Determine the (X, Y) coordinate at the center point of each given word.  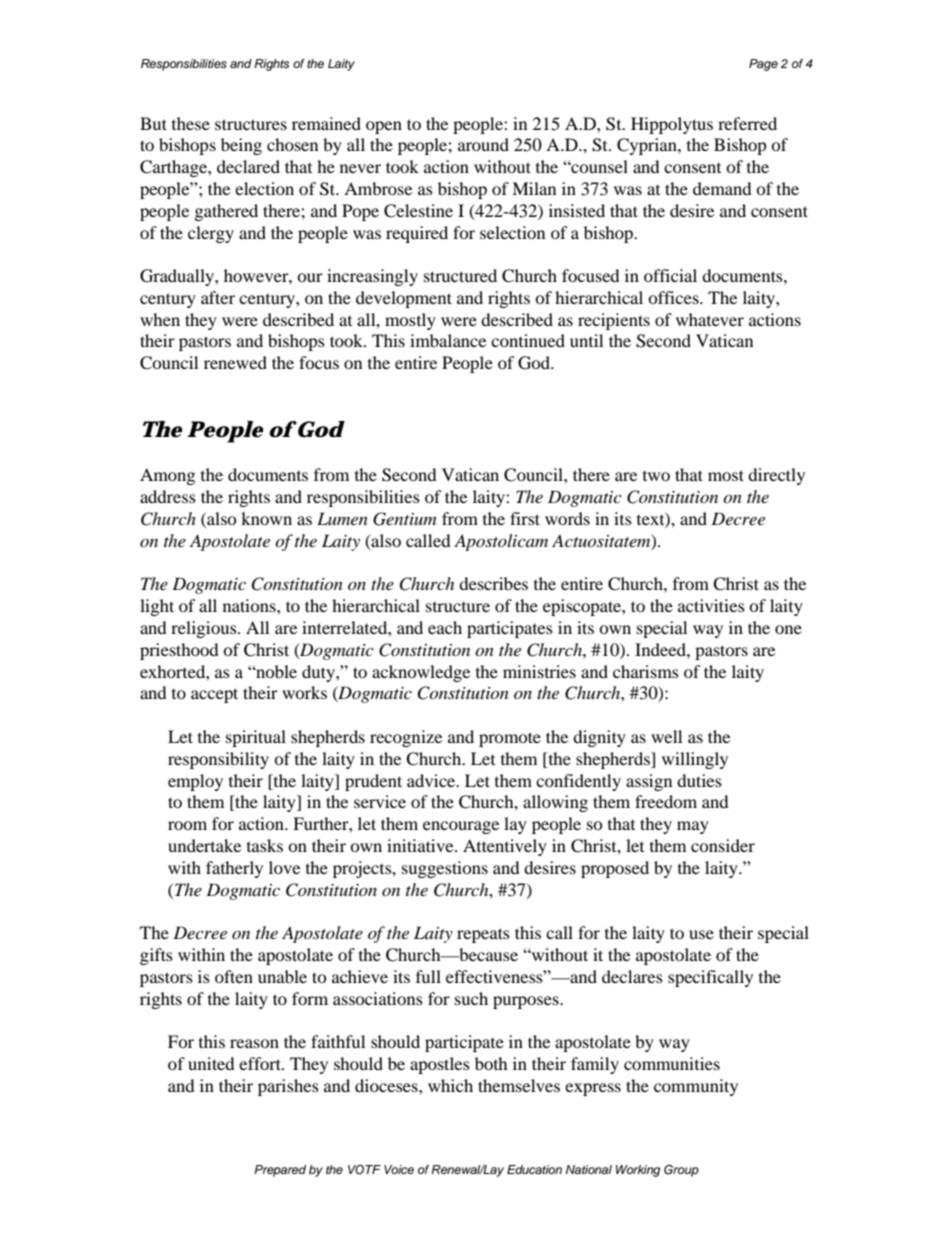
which (450, 1085)
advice (432, 780)
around (483, 144)
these (191, 123)
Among (167, 476)
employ (195, 782)
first (525, 518)
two (656, 476)
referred (747, 123)
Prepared (280, 1171)
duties (699, 780)
